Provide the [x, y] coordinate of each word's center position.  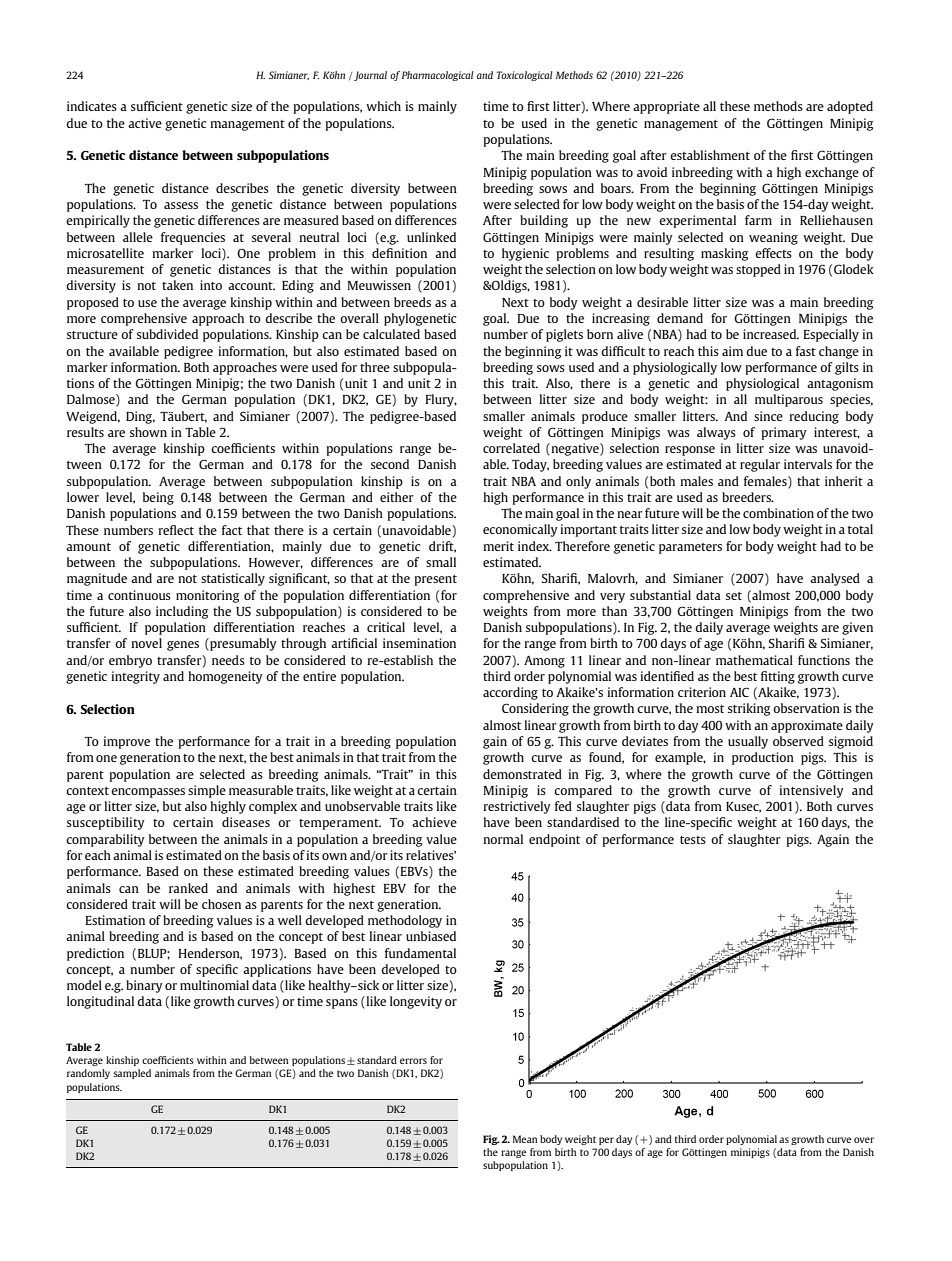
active [145, 123]
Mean [525, 1139]
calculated [391, 334]
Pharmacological [438, 76]
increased [771, 334]
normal [503, 839]
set [734, 596]
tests [693, 840]
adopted [850, 107]
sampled [132, 1074]
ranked [188, 888]
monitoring [208, 596]
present [435, 580]
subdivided [167, 334]
